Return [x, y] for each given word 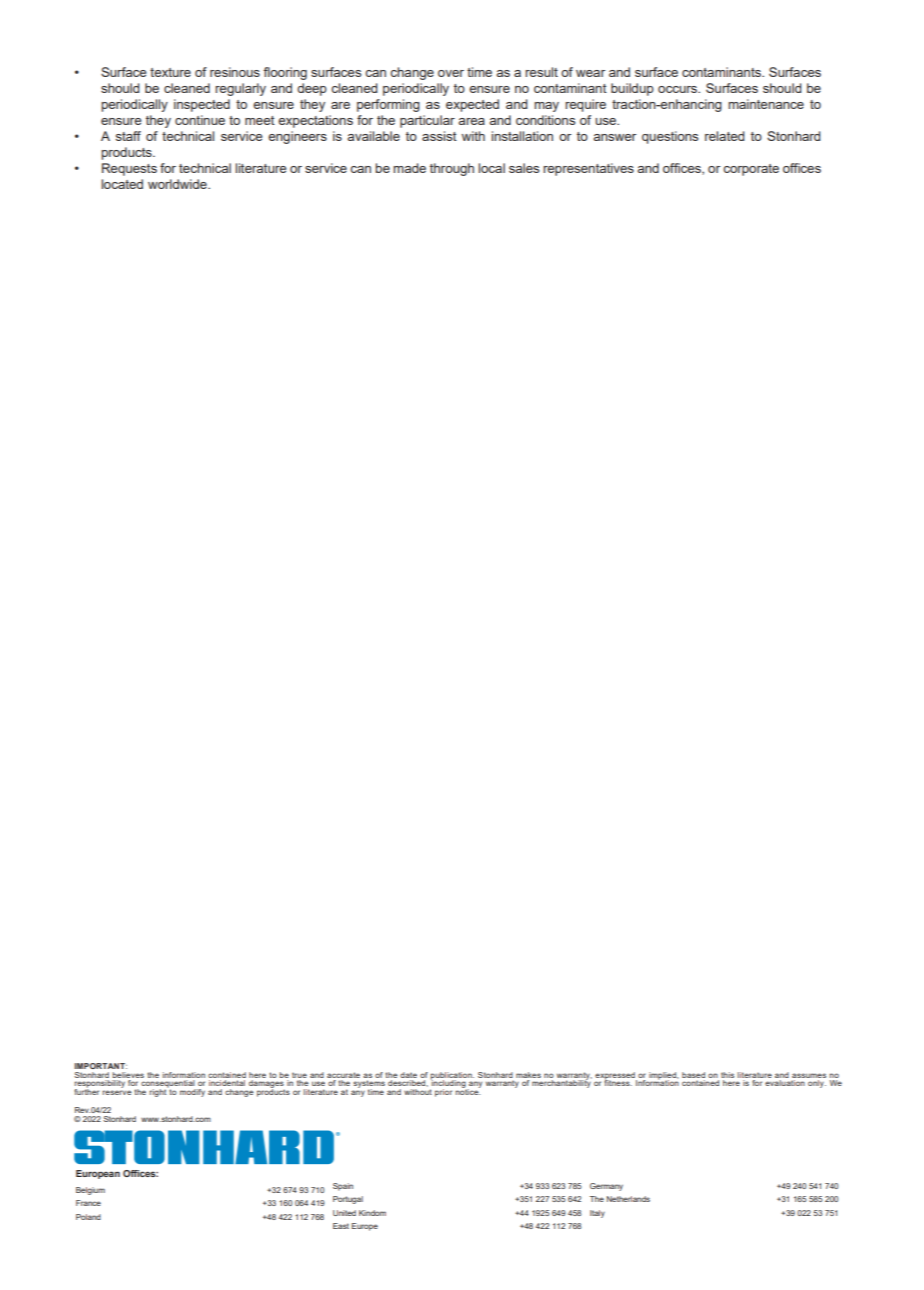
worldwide [178, 184]
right [159, 1092]
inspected [202, 105]
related [725, 136]
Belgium [90, 1191]
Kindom [372, 1213]
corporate [751, 170]
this [727, 1075]
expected [472, 105]
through [452, 169]
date [408, 1075]
